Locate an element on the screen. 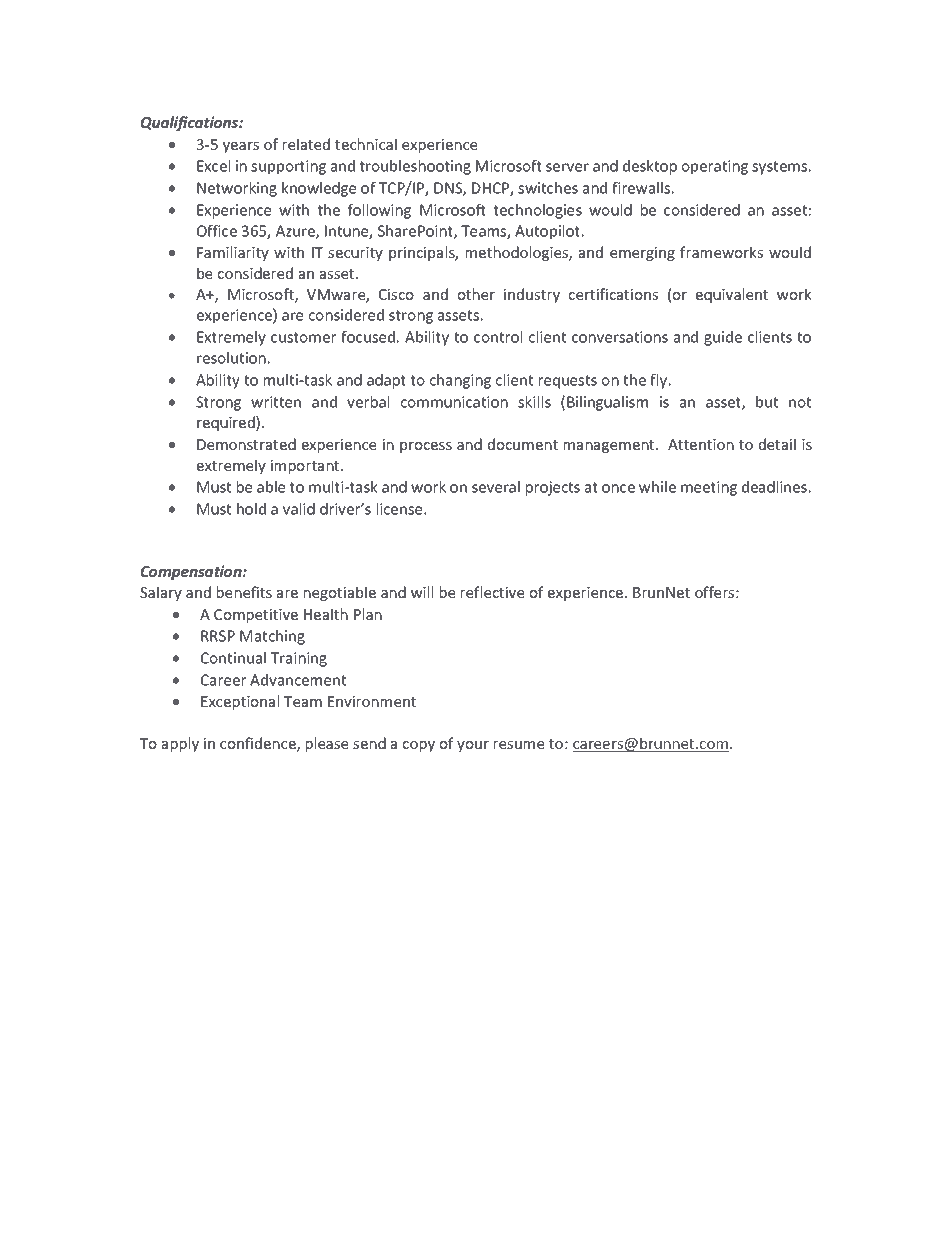 The image size is (952, 1233). Competitive is located at coordinates (256, 616).
